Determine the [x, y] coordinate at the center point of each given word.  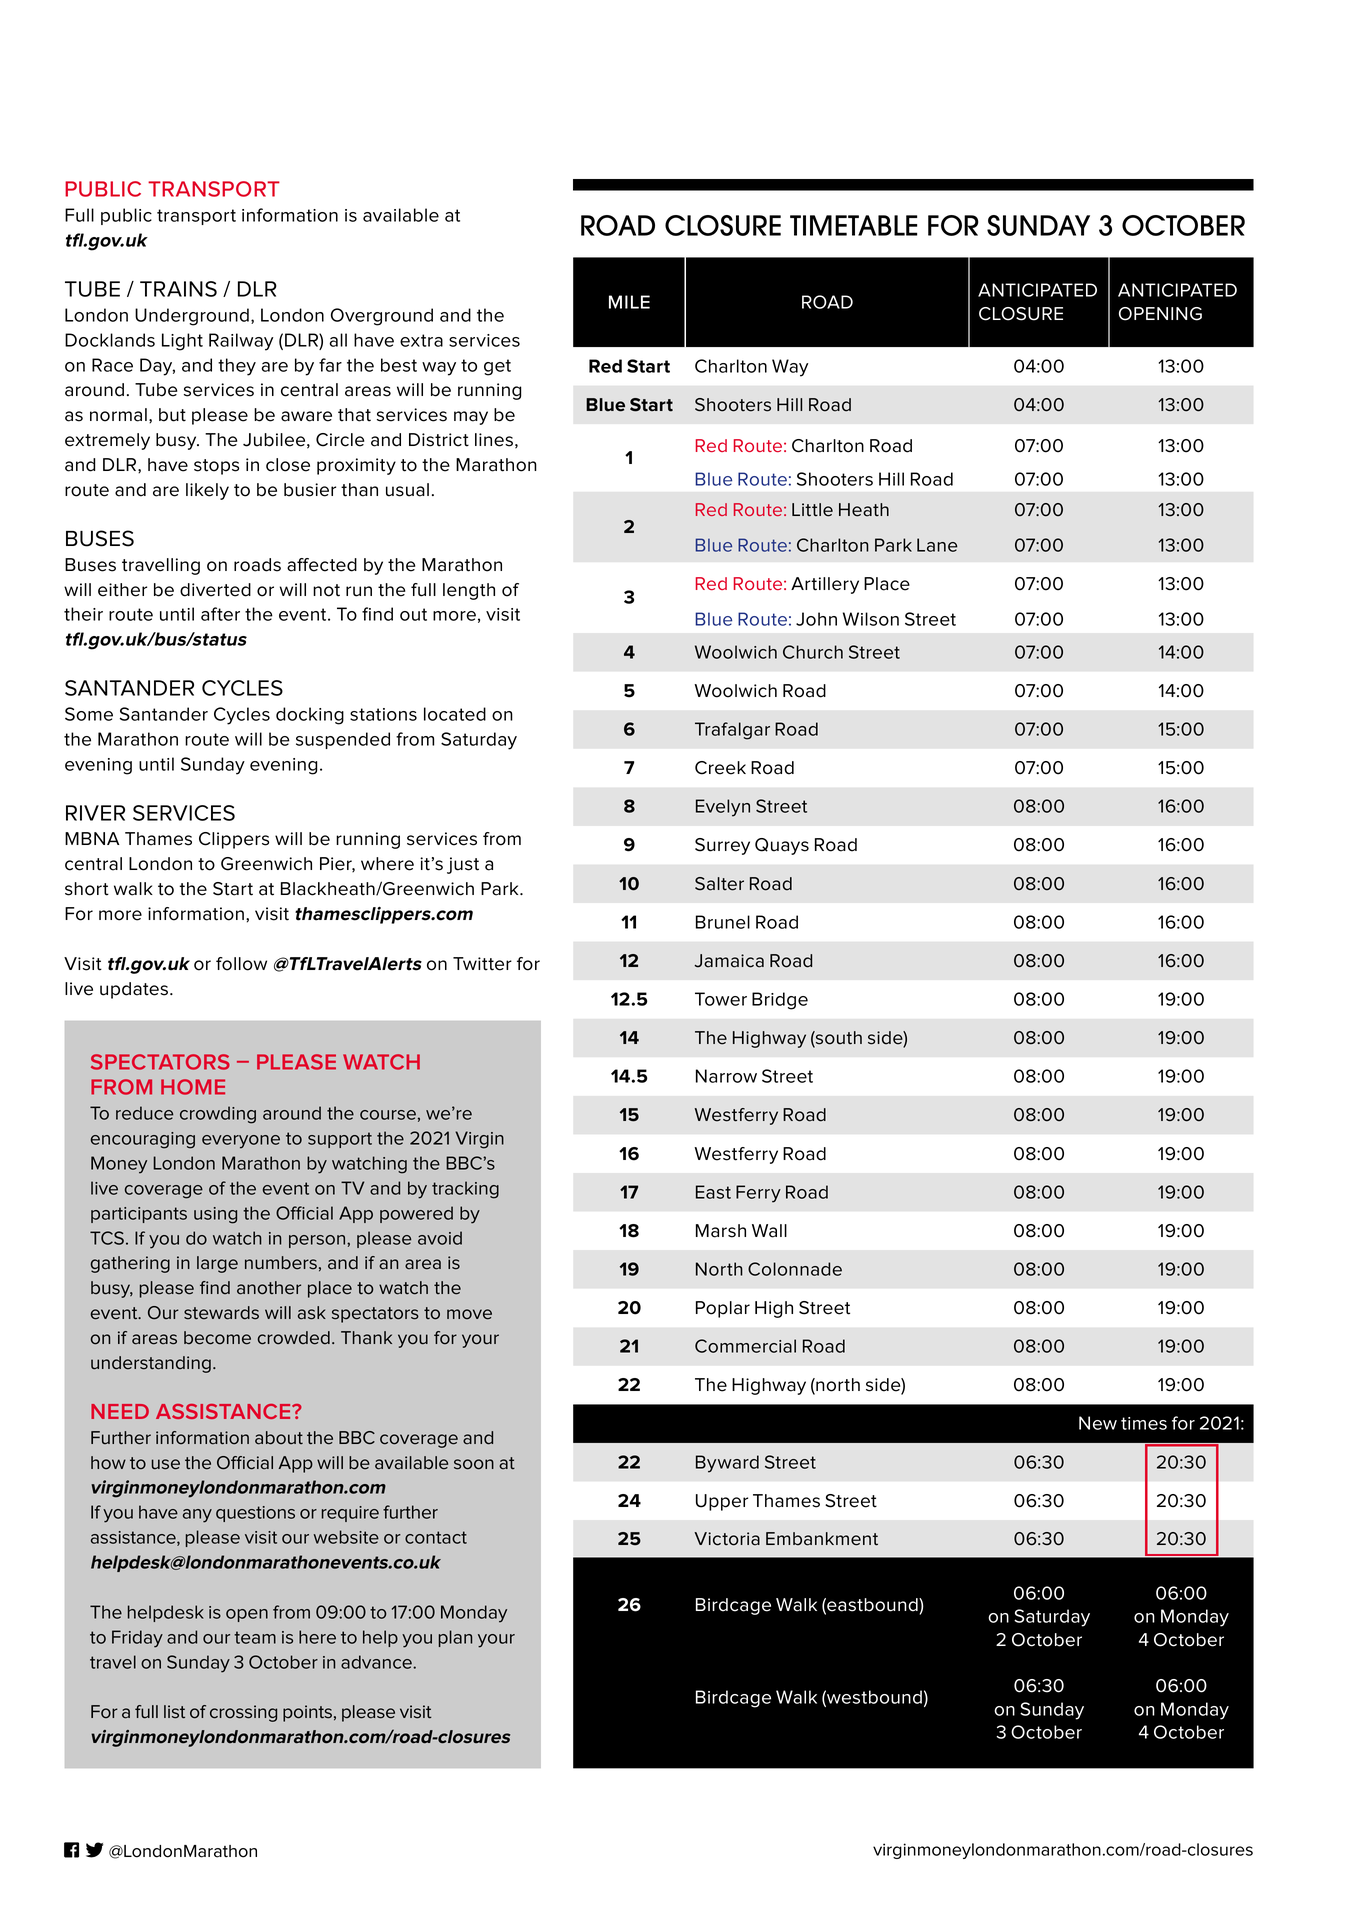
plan [455, 1638]
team [255, 1637]
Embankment [822, 1539]
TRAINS [178, 289]
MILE [629, 302]
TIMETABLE [853, 225]
